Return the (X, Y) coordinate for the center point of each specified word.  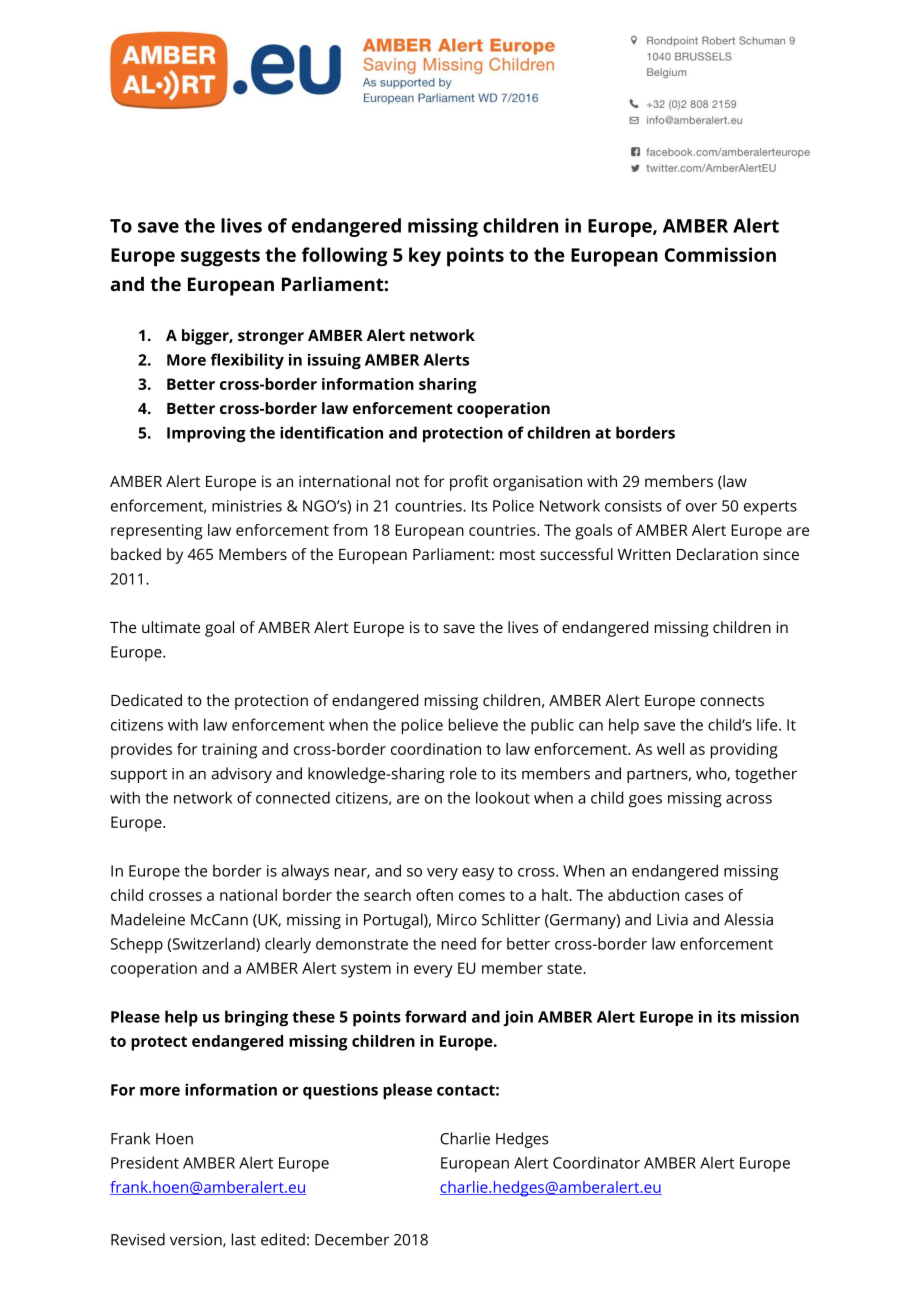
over (701, 507)
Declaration (717, 554)
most (517, 555)
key (425, 257)
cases (704, 896)
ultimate (171, 627)
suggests (220, 258)
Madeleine (148, 919)
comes (482, 896)
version (197, 1240)
